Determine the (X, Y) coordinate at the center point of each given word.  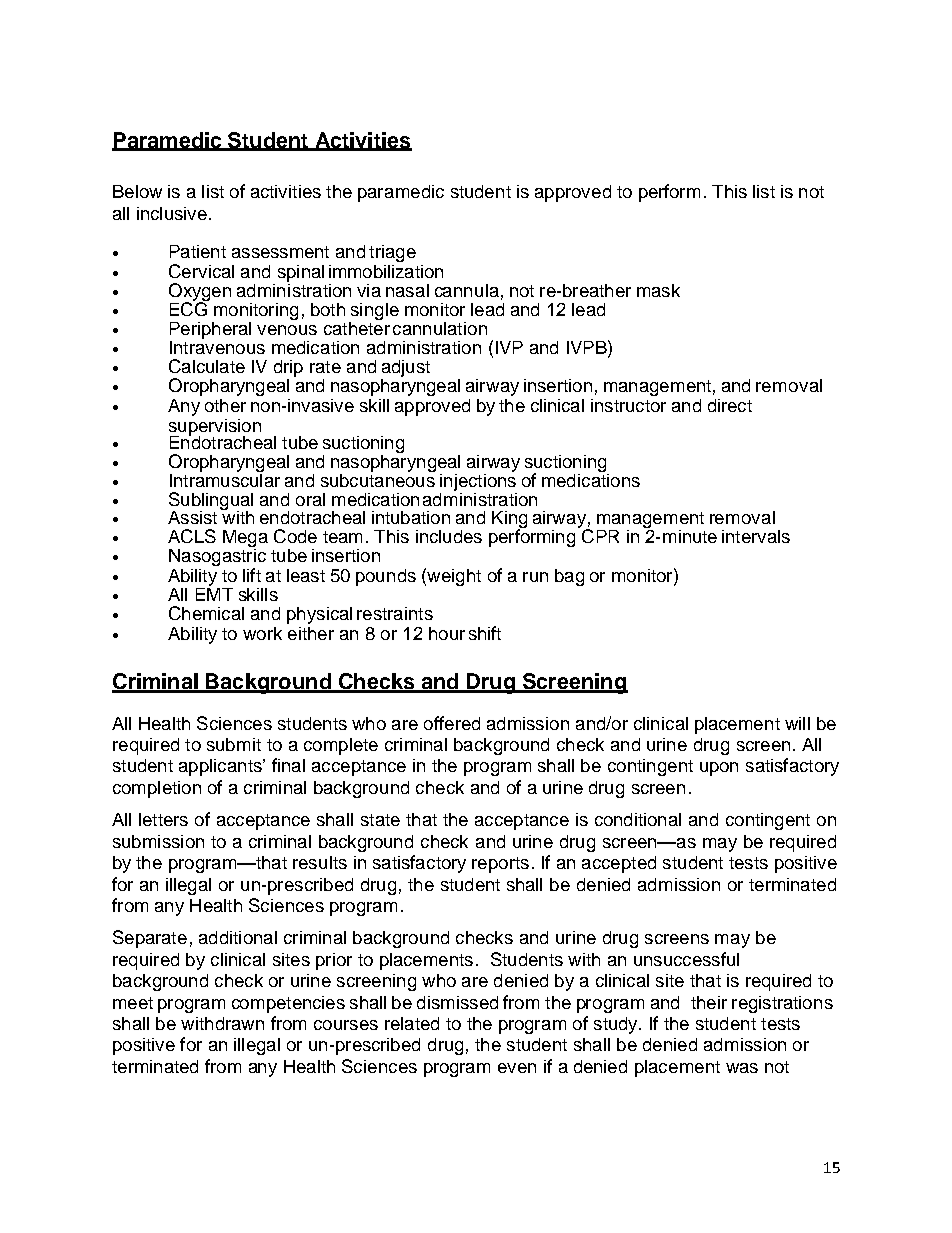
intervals (756, 536)
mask (658, 290)
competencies (288, 1004)
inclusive (172, 213)
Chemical (206, 613)
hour (447, 633)
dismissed (457, 1002)
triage (392, 253)
